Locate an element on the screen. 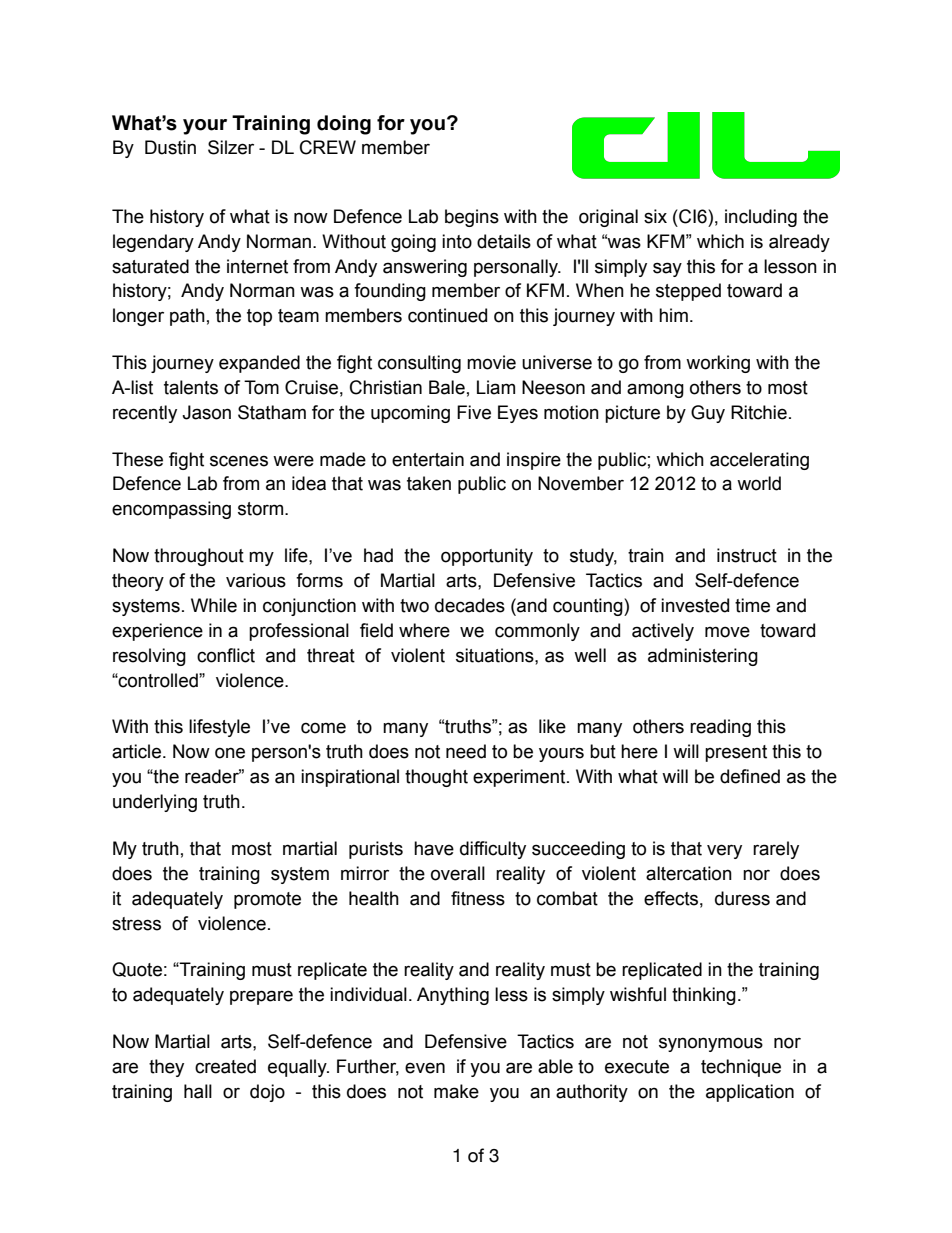  begins is located at coordinates (472, 218).
